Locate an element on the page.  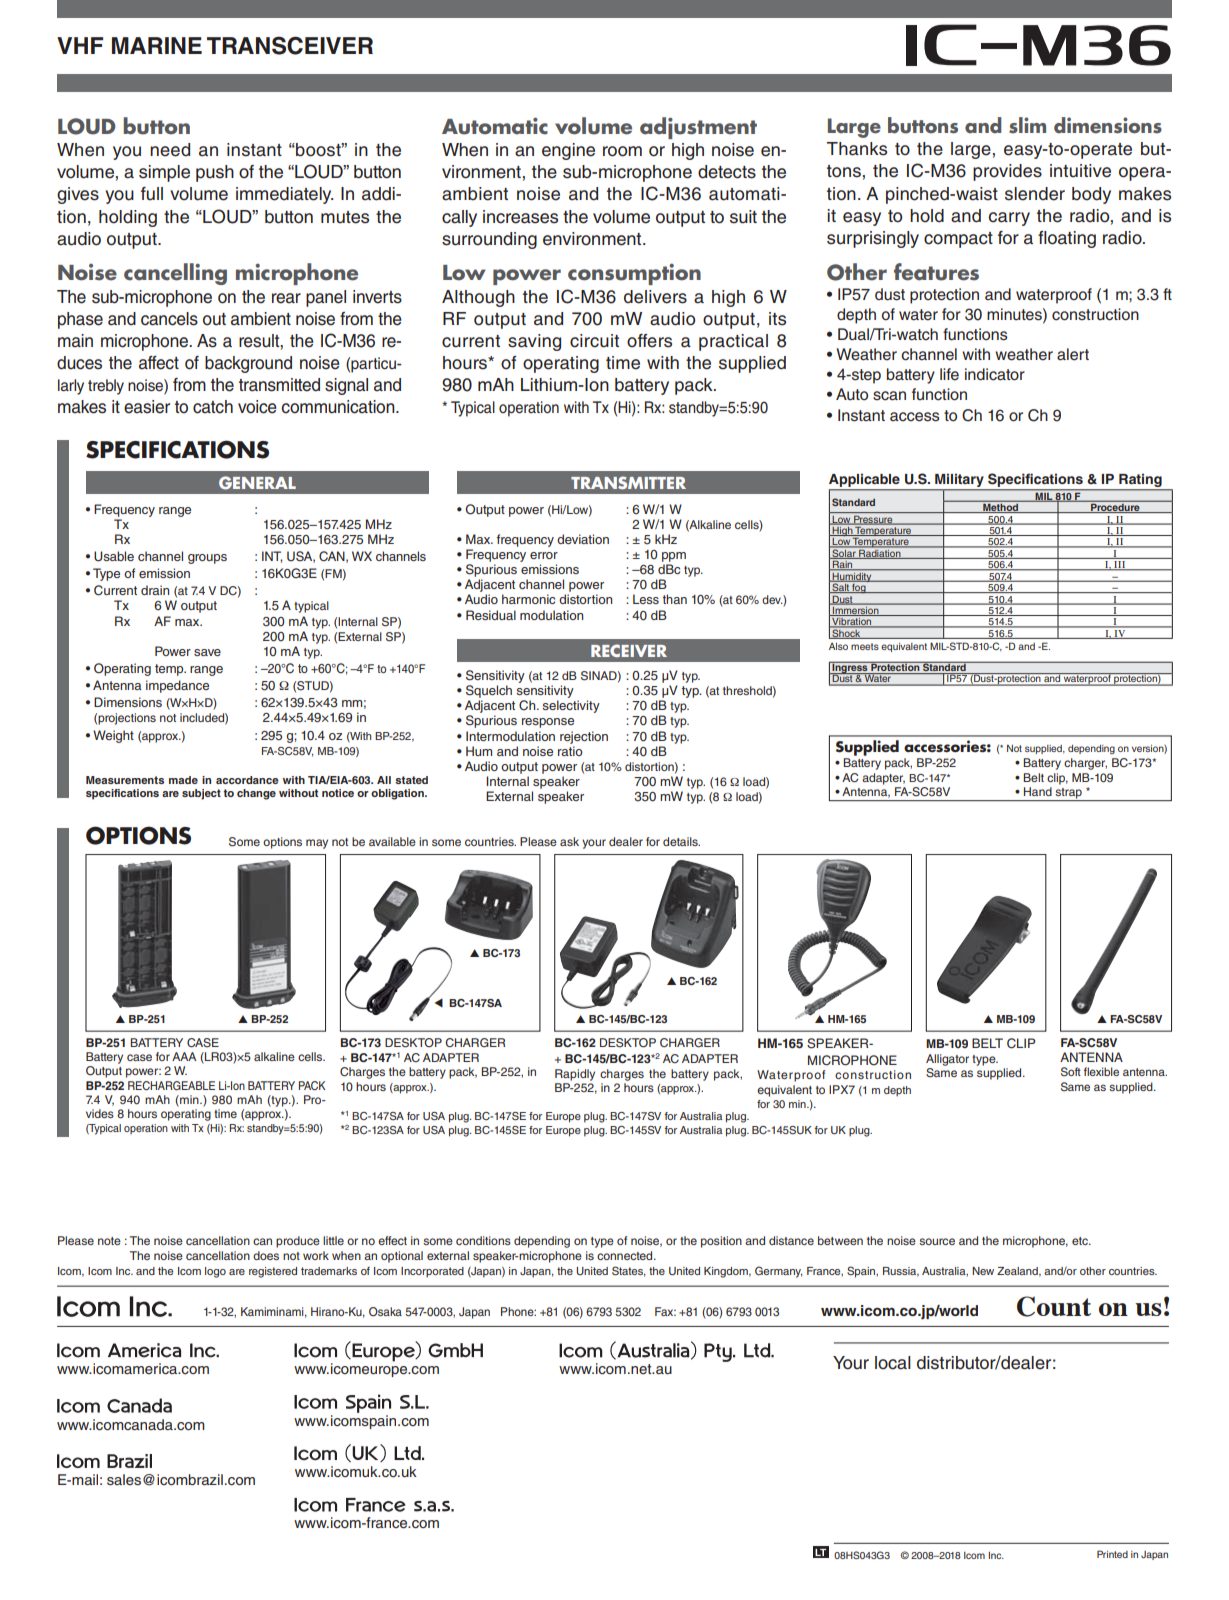
engine is located at coordinates (568, 151).
